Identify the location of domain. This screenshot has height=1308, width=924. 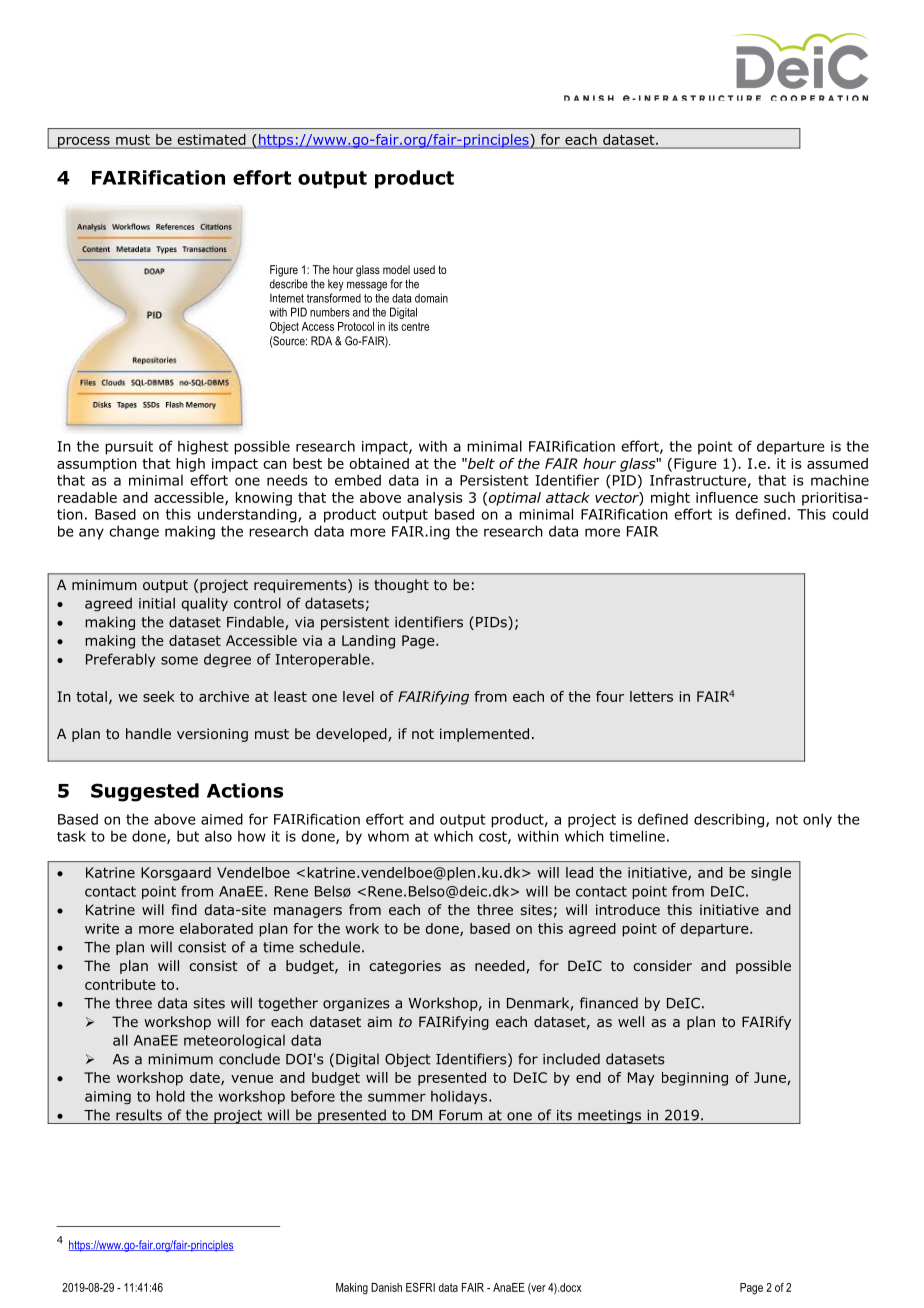
(431, 298).
